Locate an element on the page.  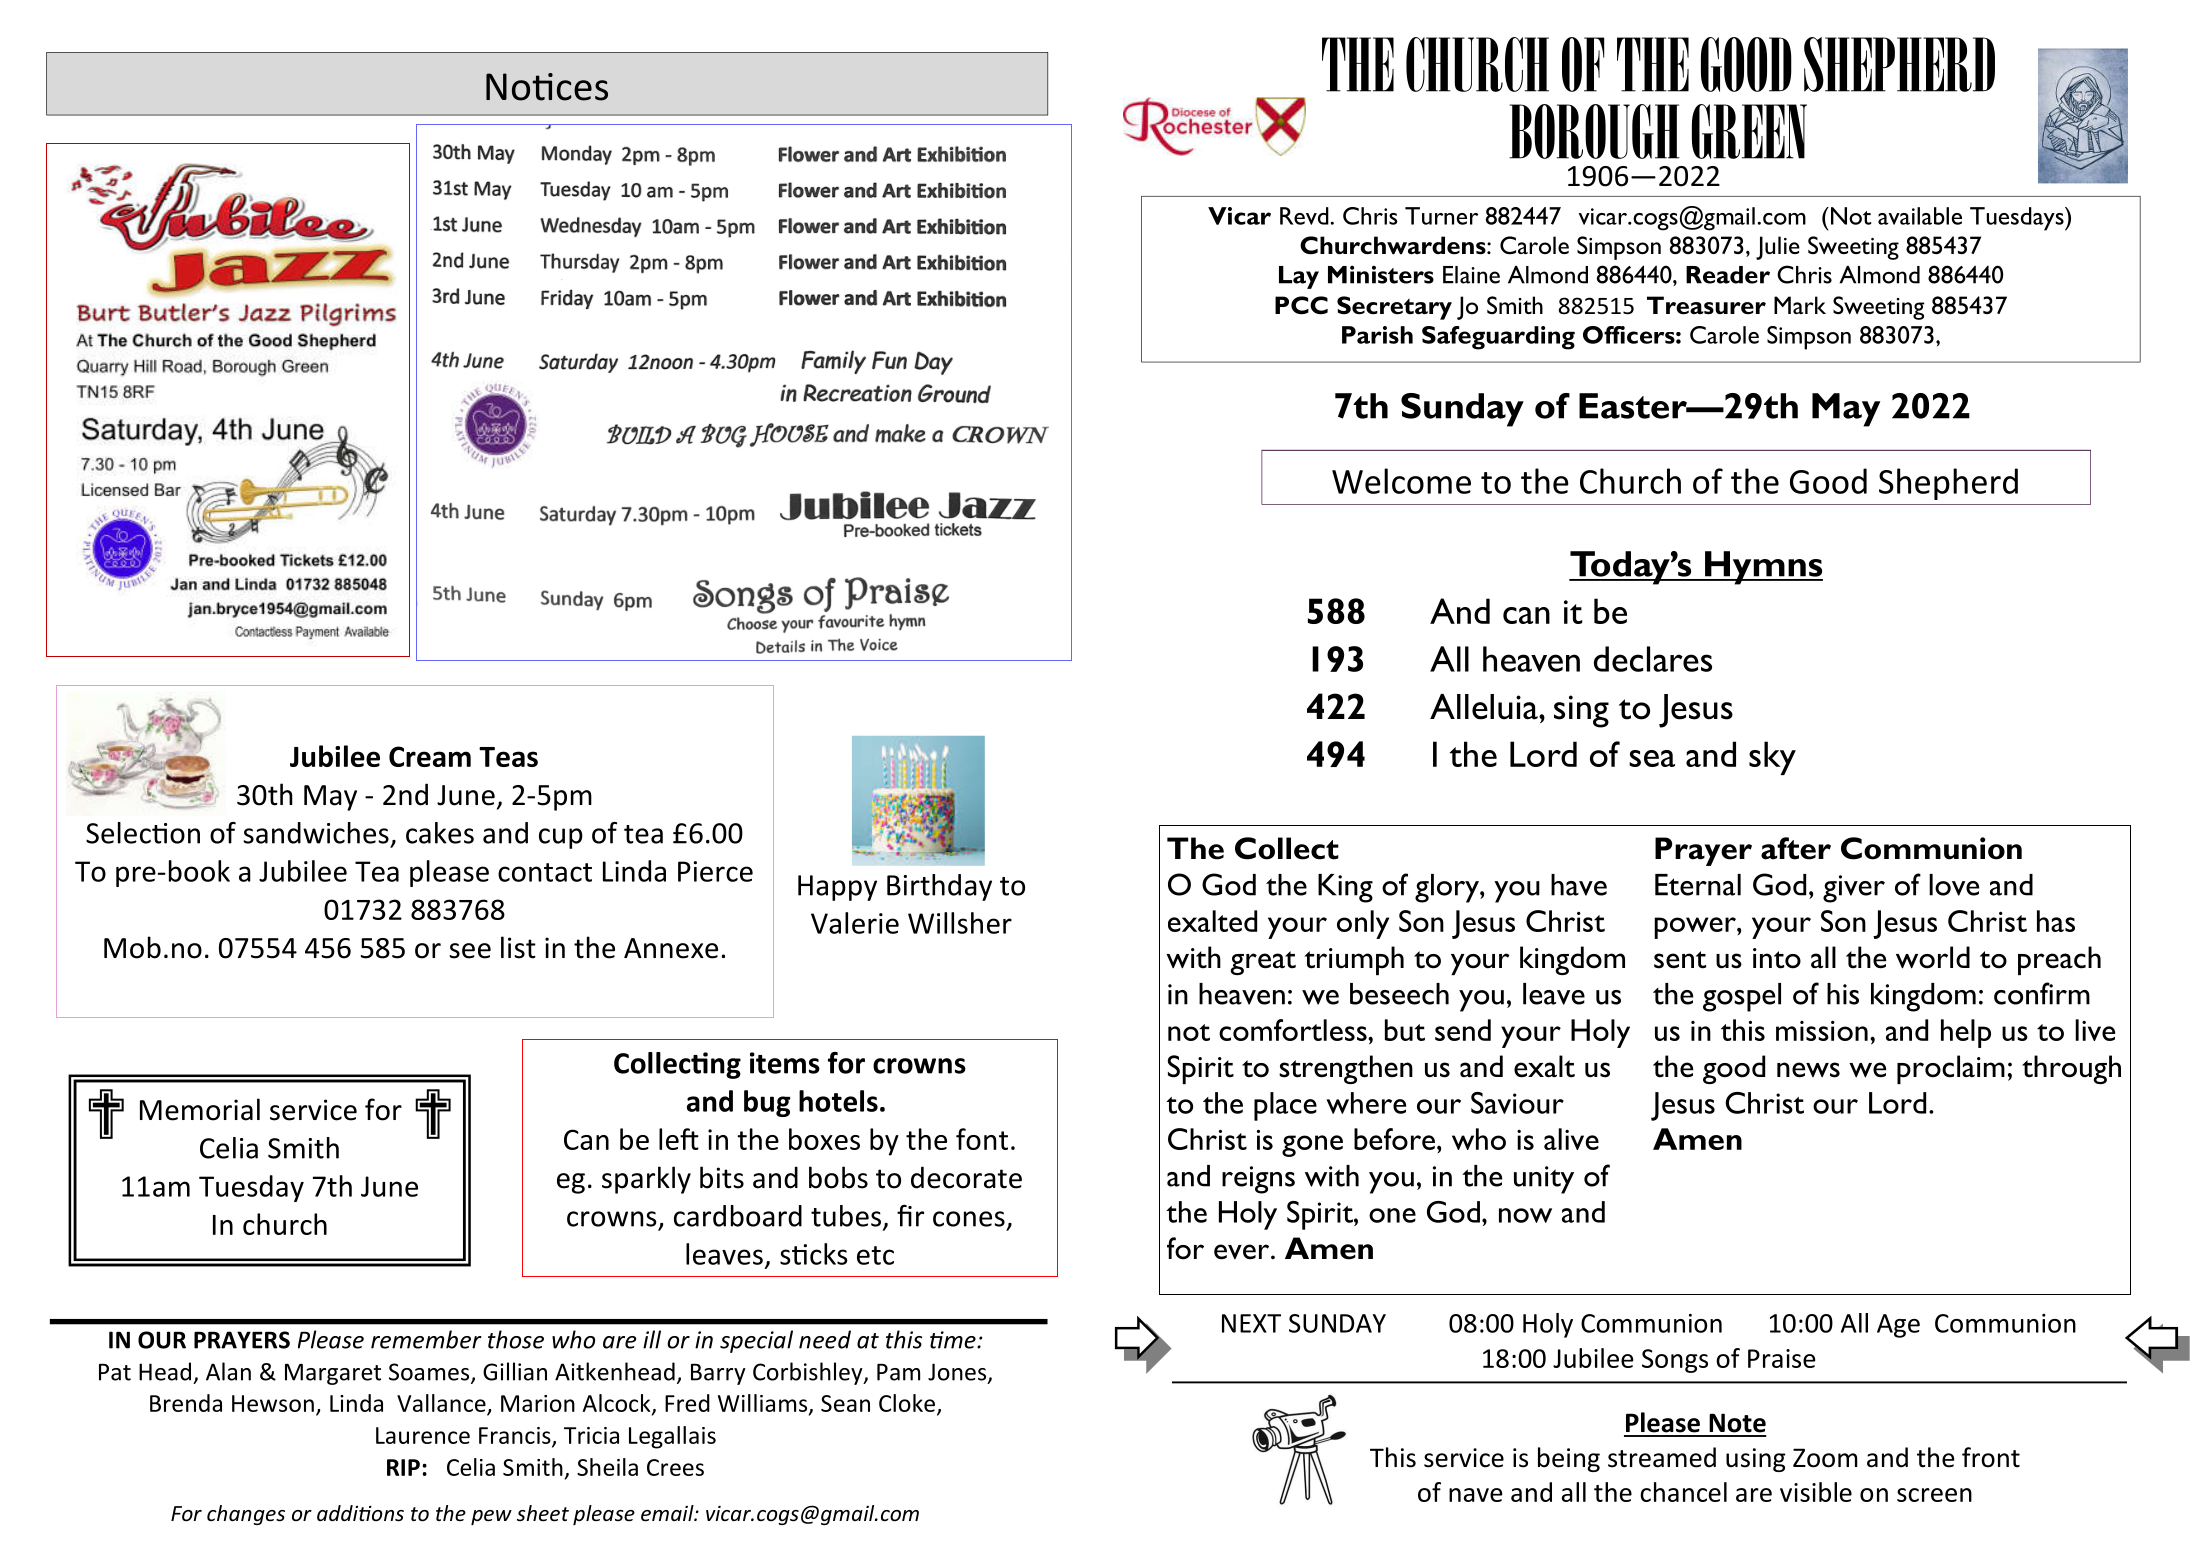
PCC is located at coordinates (1301, 305).
